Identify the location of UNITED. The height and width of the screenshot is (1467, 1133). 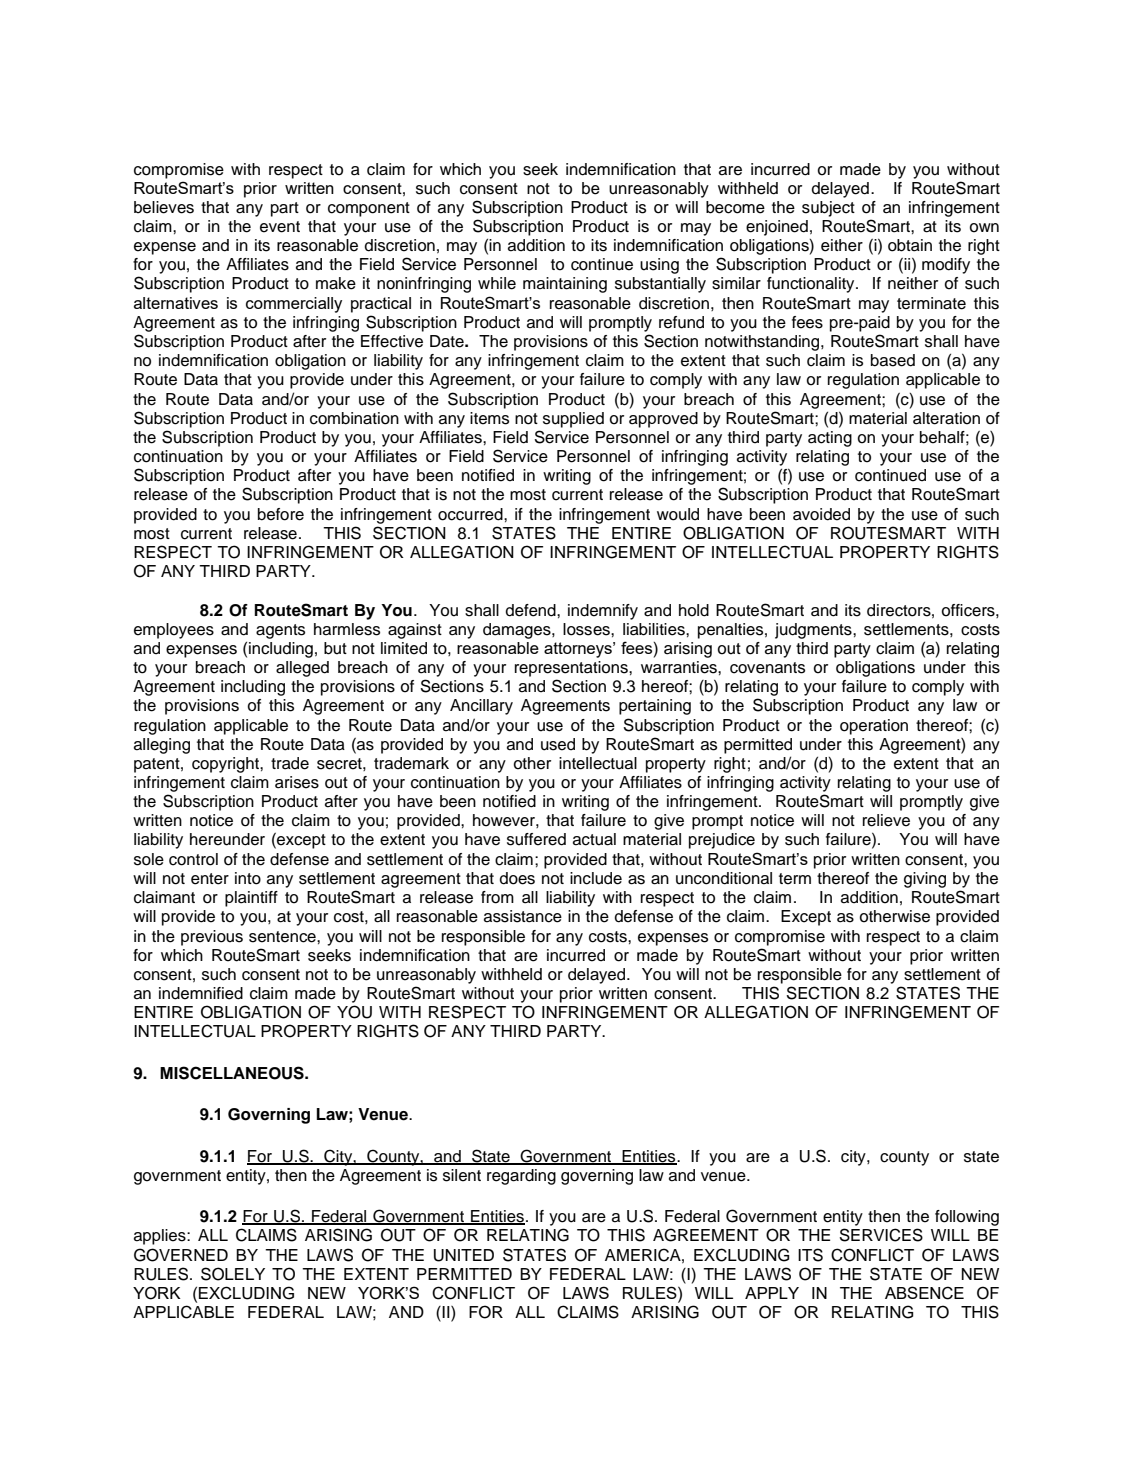
(464, 1255).
